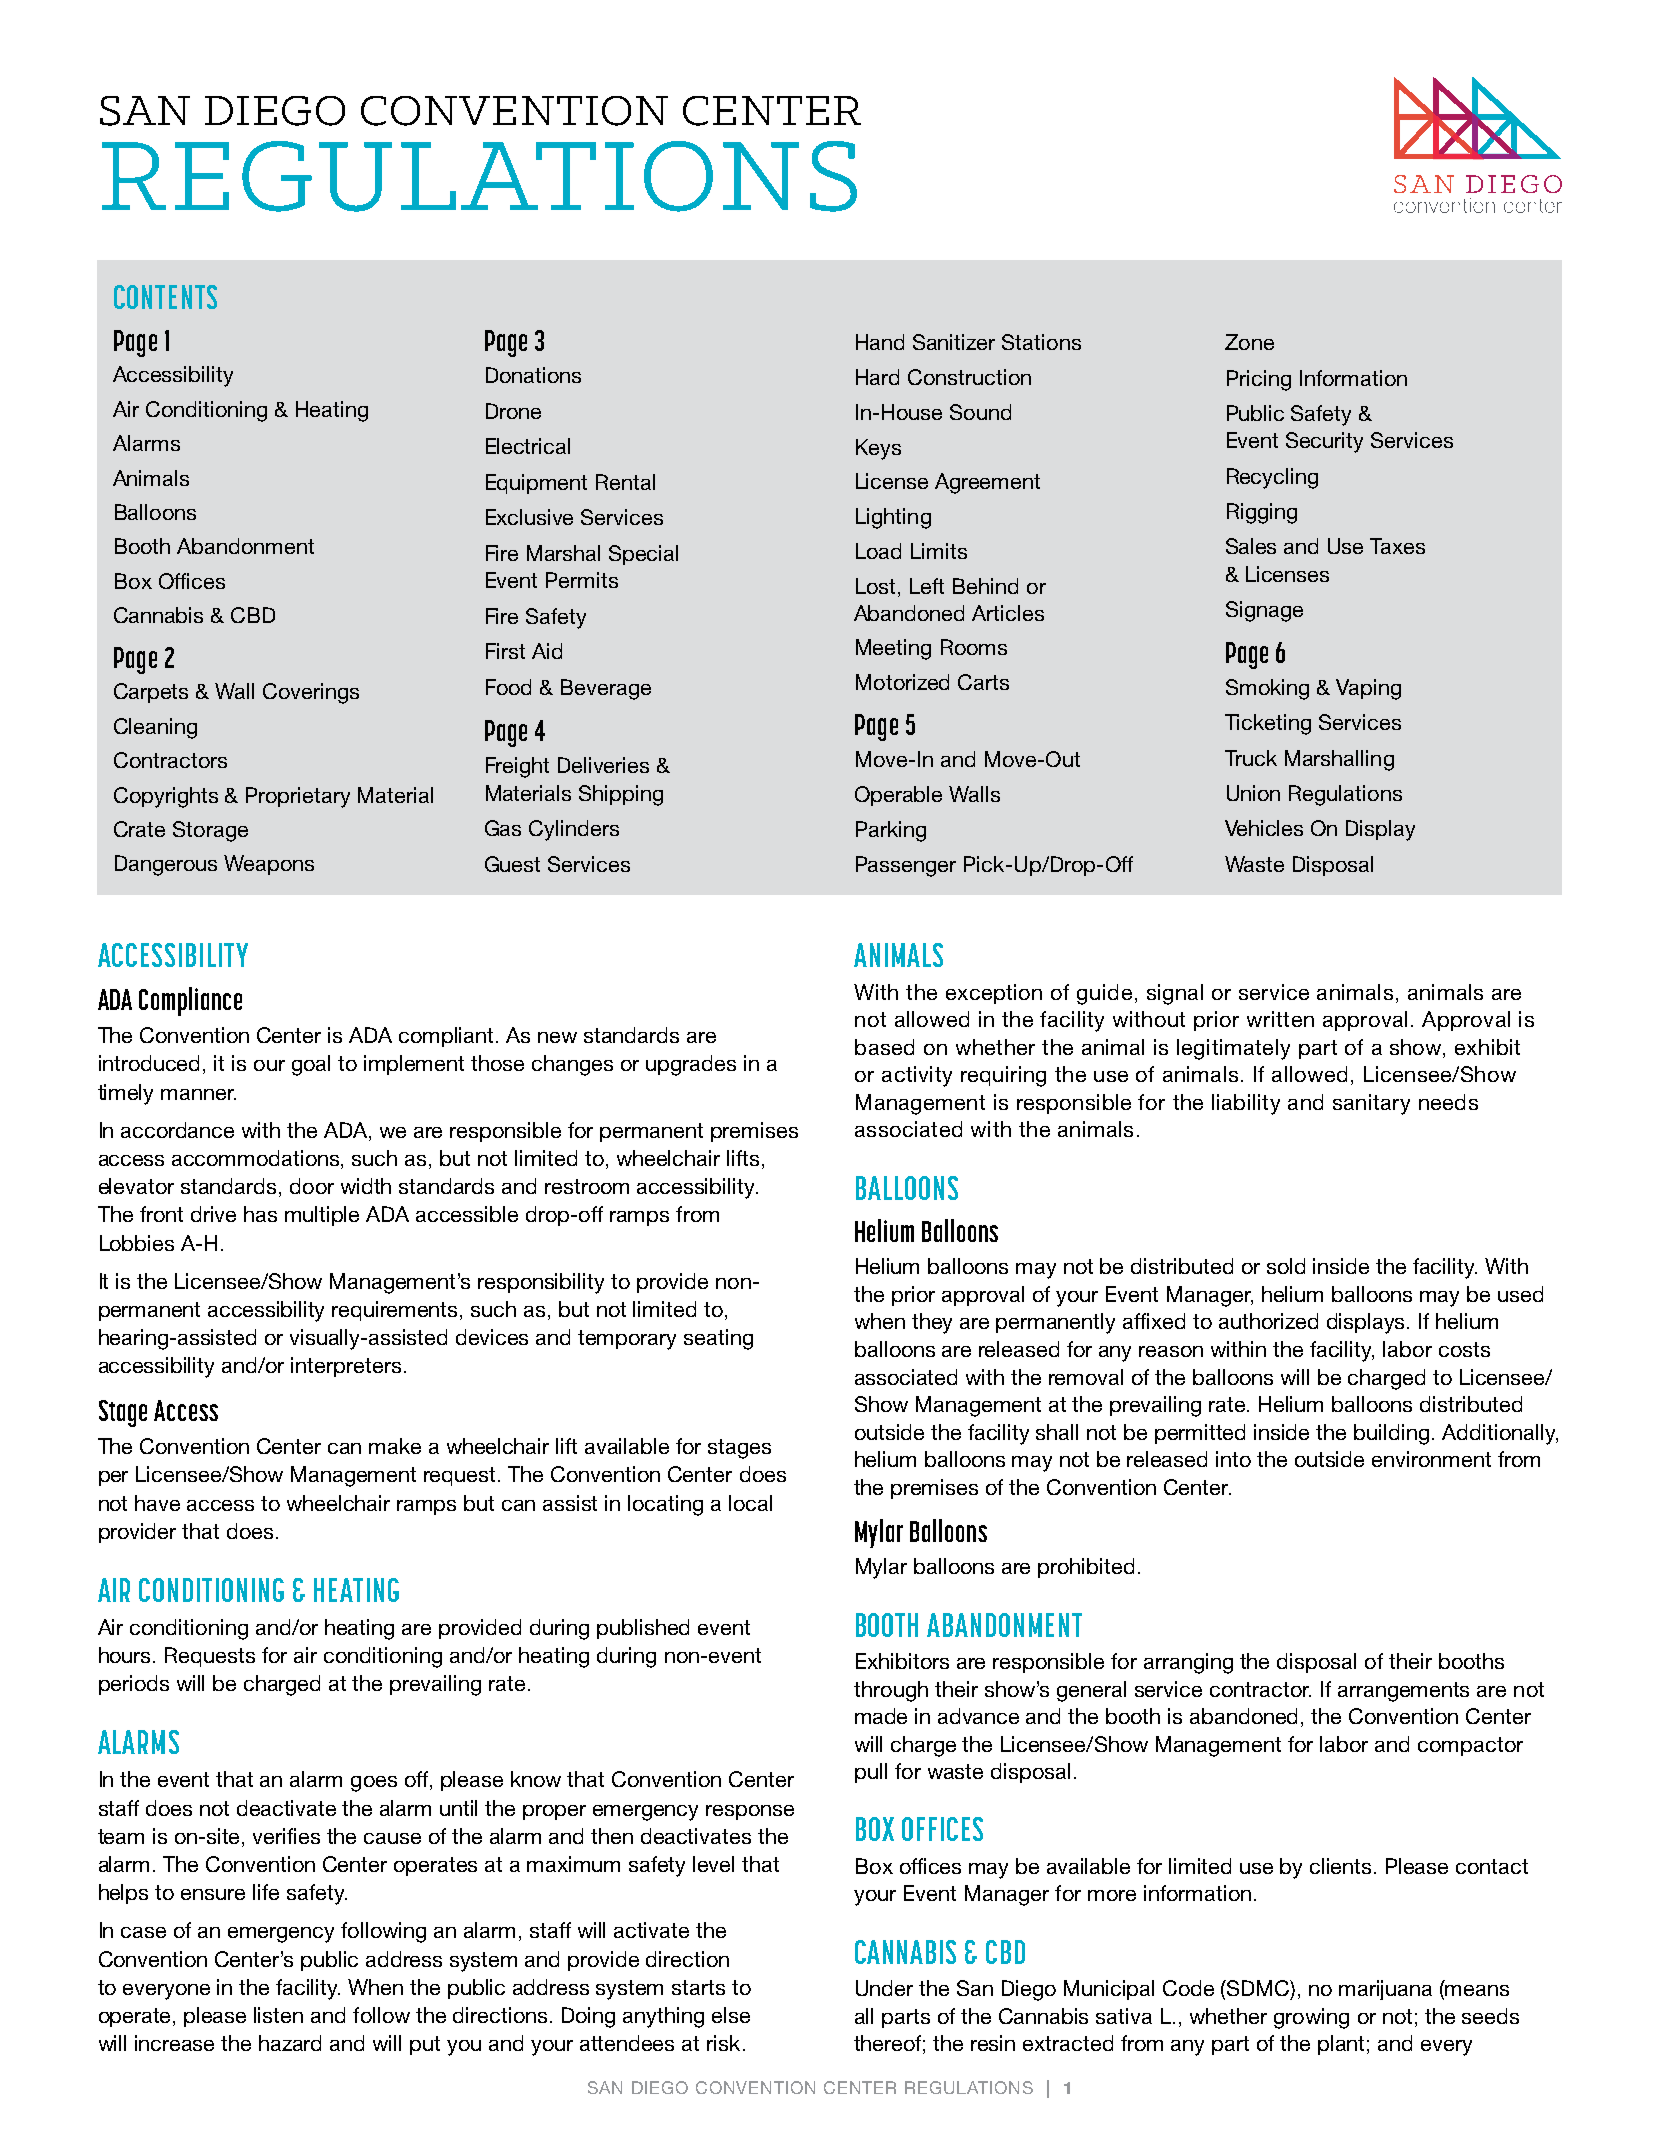 This screenshot has width=1660, height=2149. What do you see at coordinates (917, 1076) in the screenshot?
I see `activity` at bounding box center [917, 1076].
